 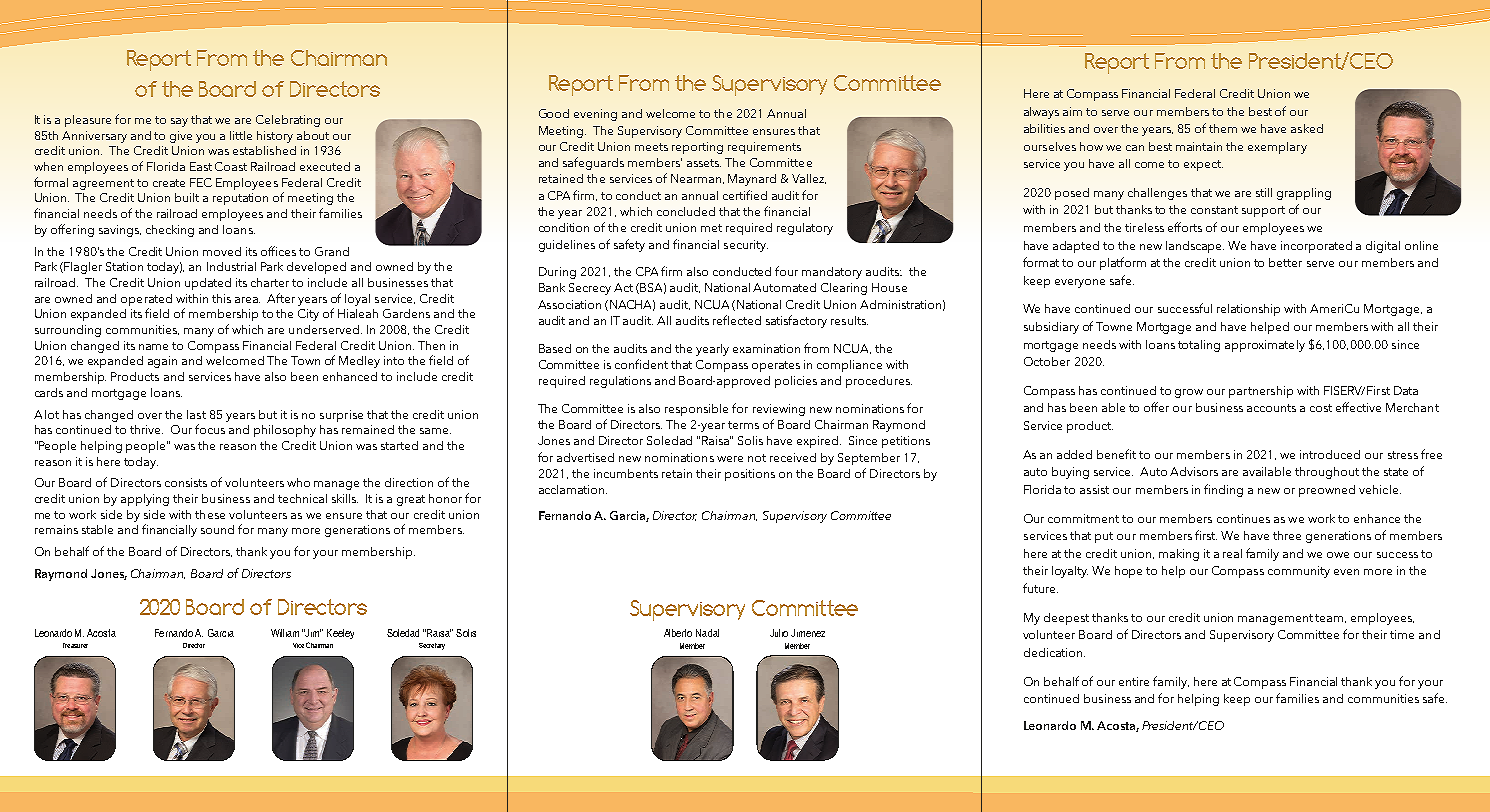 What do you see at coordinates (764, 148) in the image?
I see `requirements` at bounding box center [764, 148].
